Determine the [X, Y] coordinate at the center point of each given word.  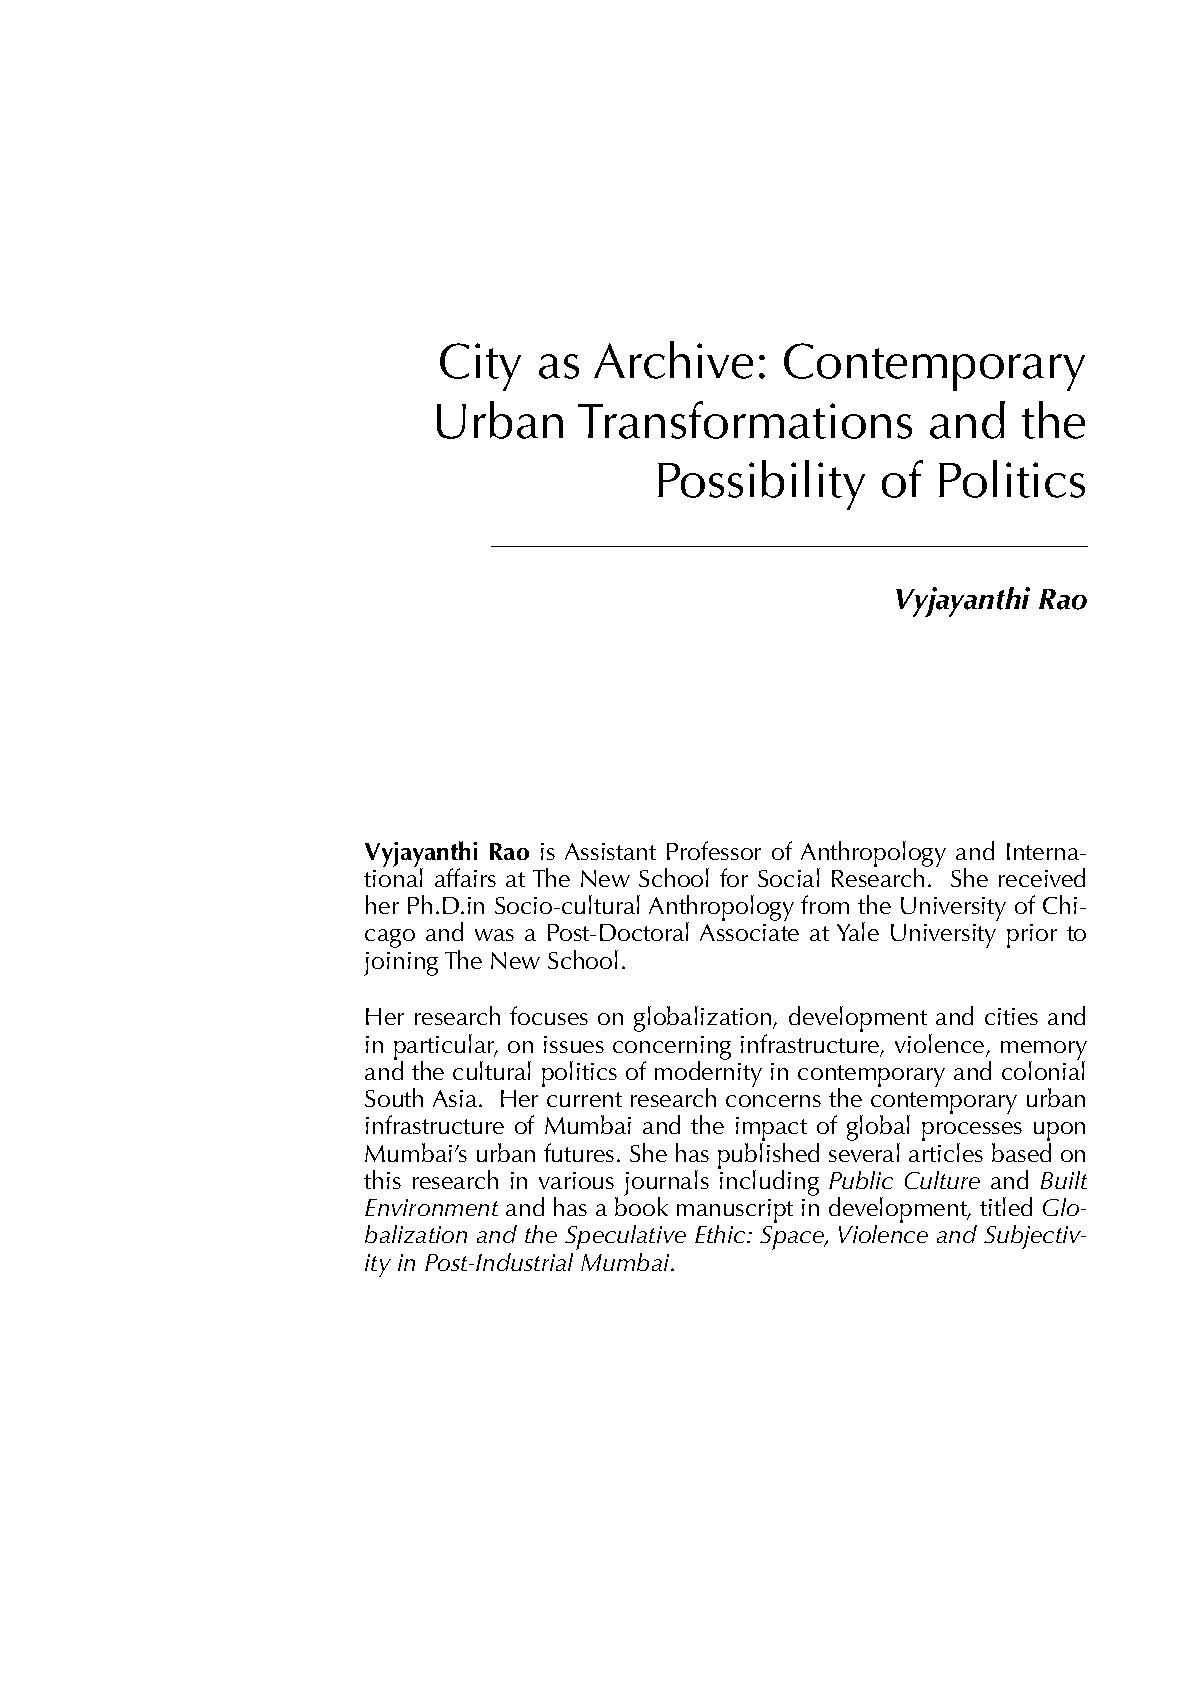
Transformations [745, 420]
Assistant [610, 851]
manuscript [735, 1212]
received [1042, 877]
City [480, 367]
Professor [714, 850]
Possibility [761, 485]
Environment [431, 1207]
